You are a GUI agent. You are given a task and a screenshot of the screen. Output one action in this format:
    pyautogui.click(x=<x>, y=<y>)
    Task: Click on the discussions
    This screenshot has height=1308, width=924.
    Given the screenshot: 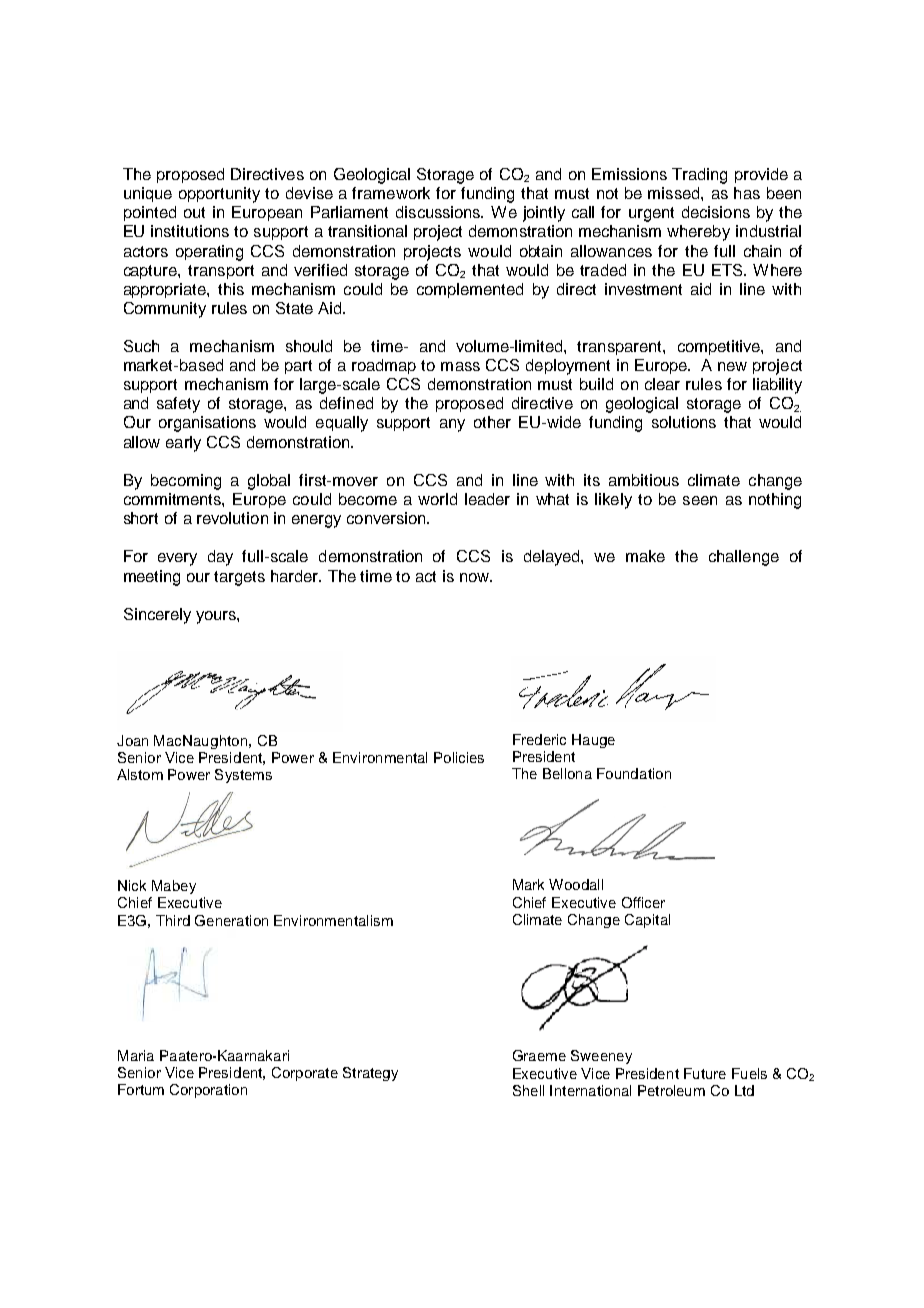 What is the action you would take?
    pyautogui.click(x=439, y=212)
